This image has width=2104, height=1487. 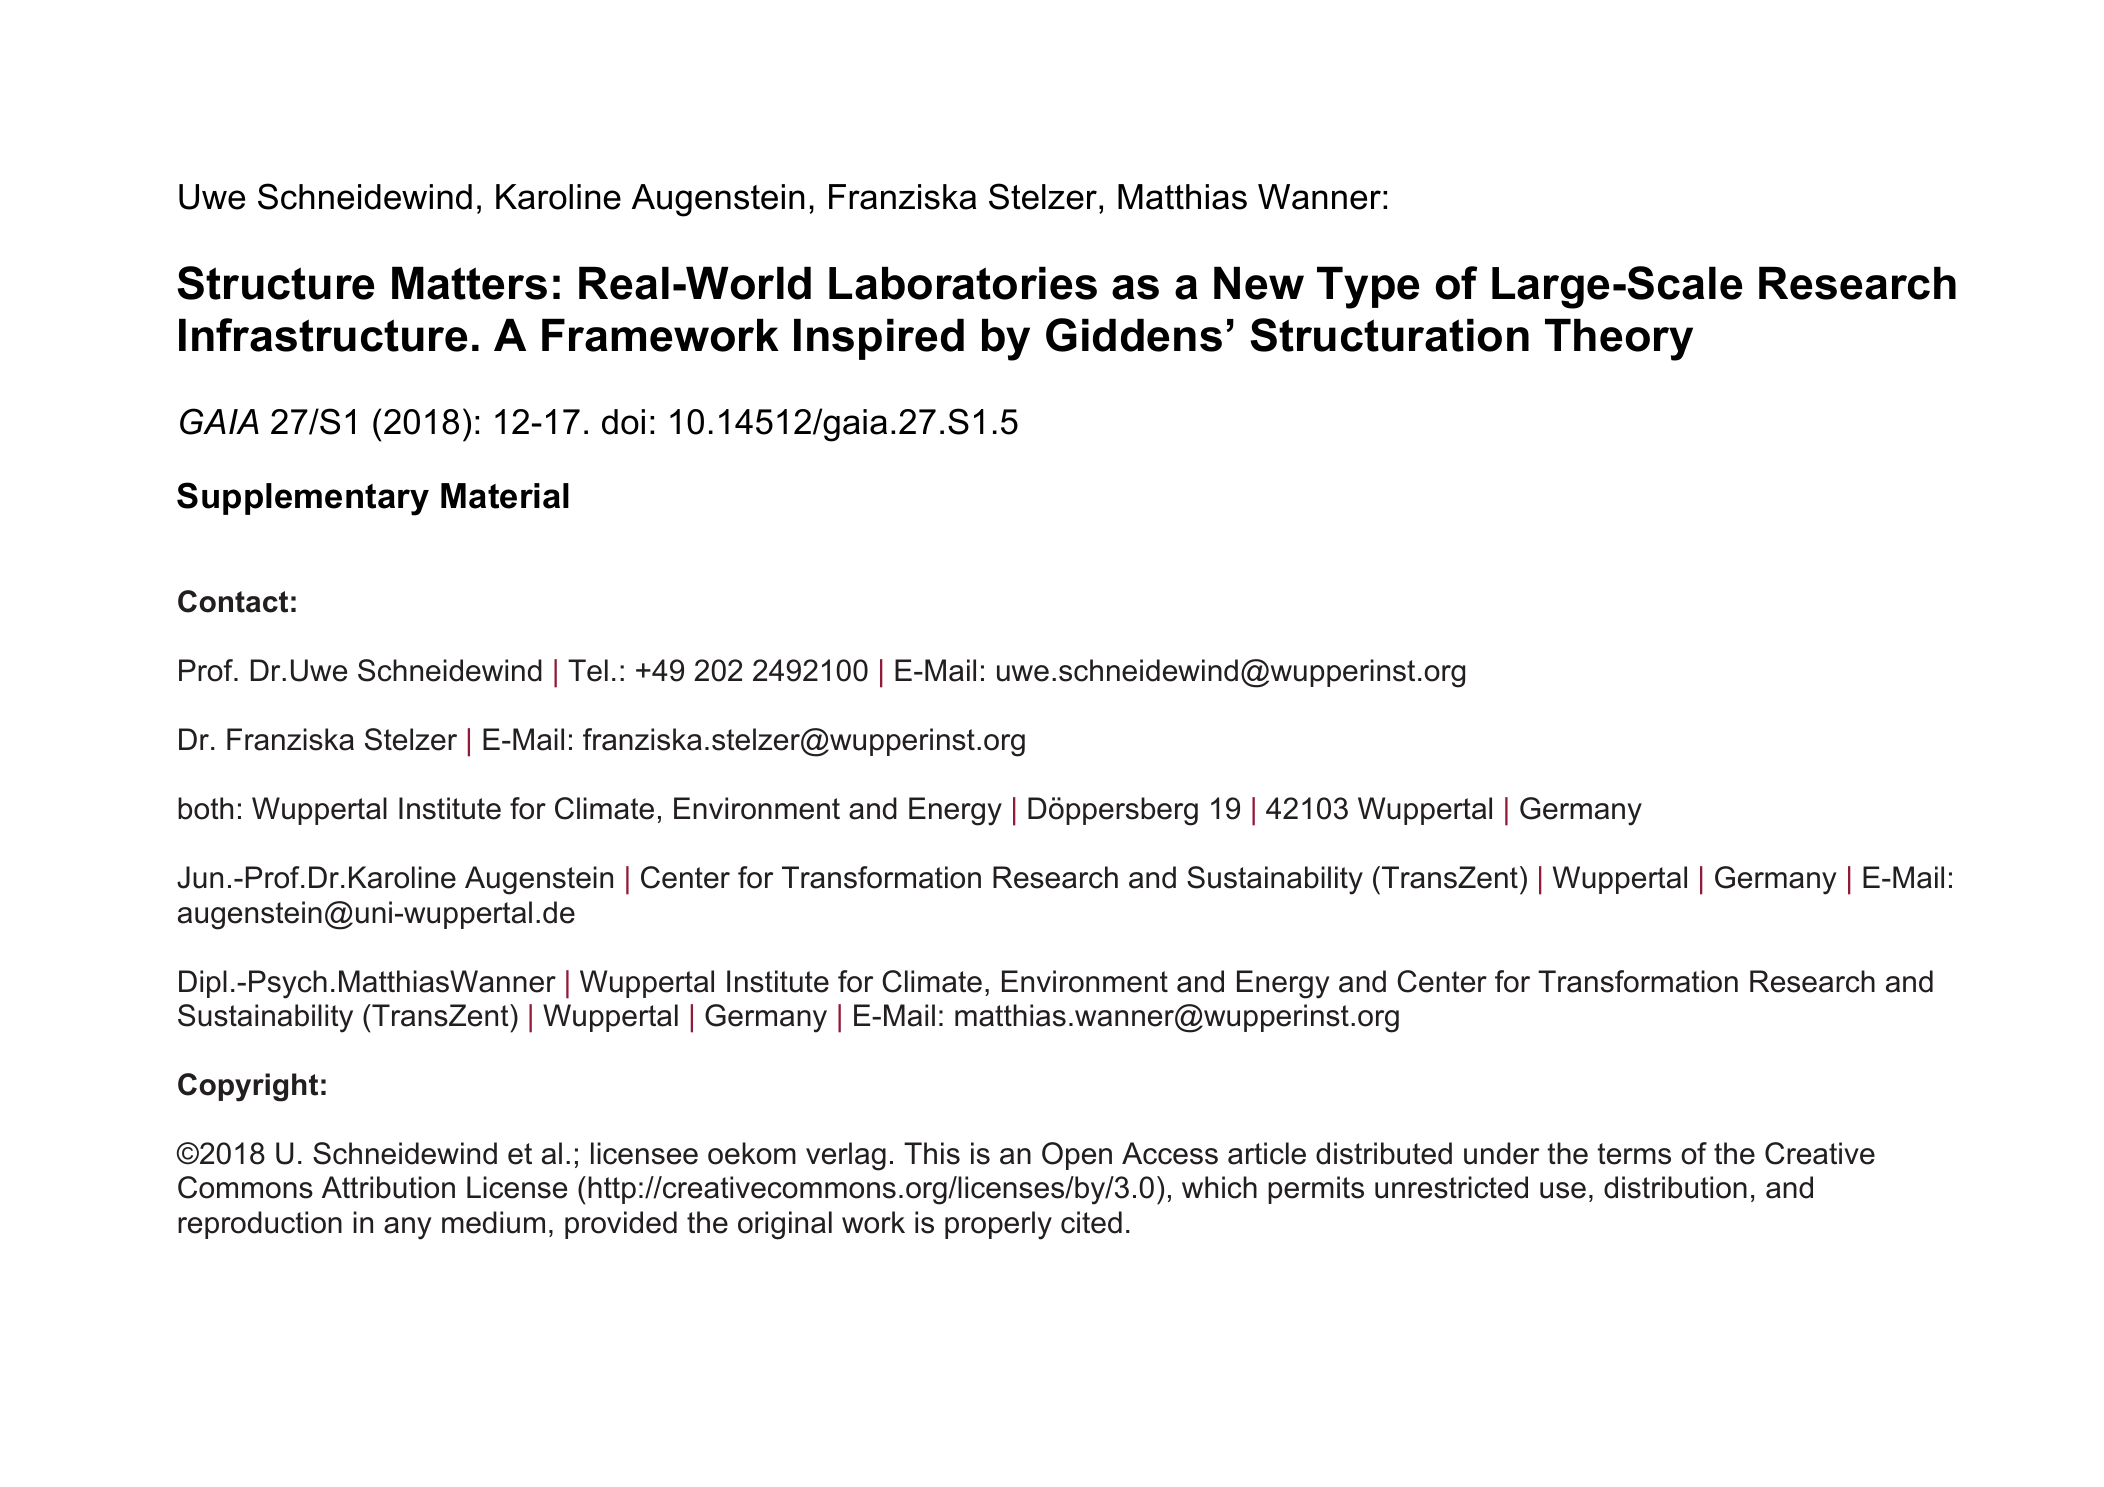 I want to click on Attribution, so click(x=388, y=1187).
